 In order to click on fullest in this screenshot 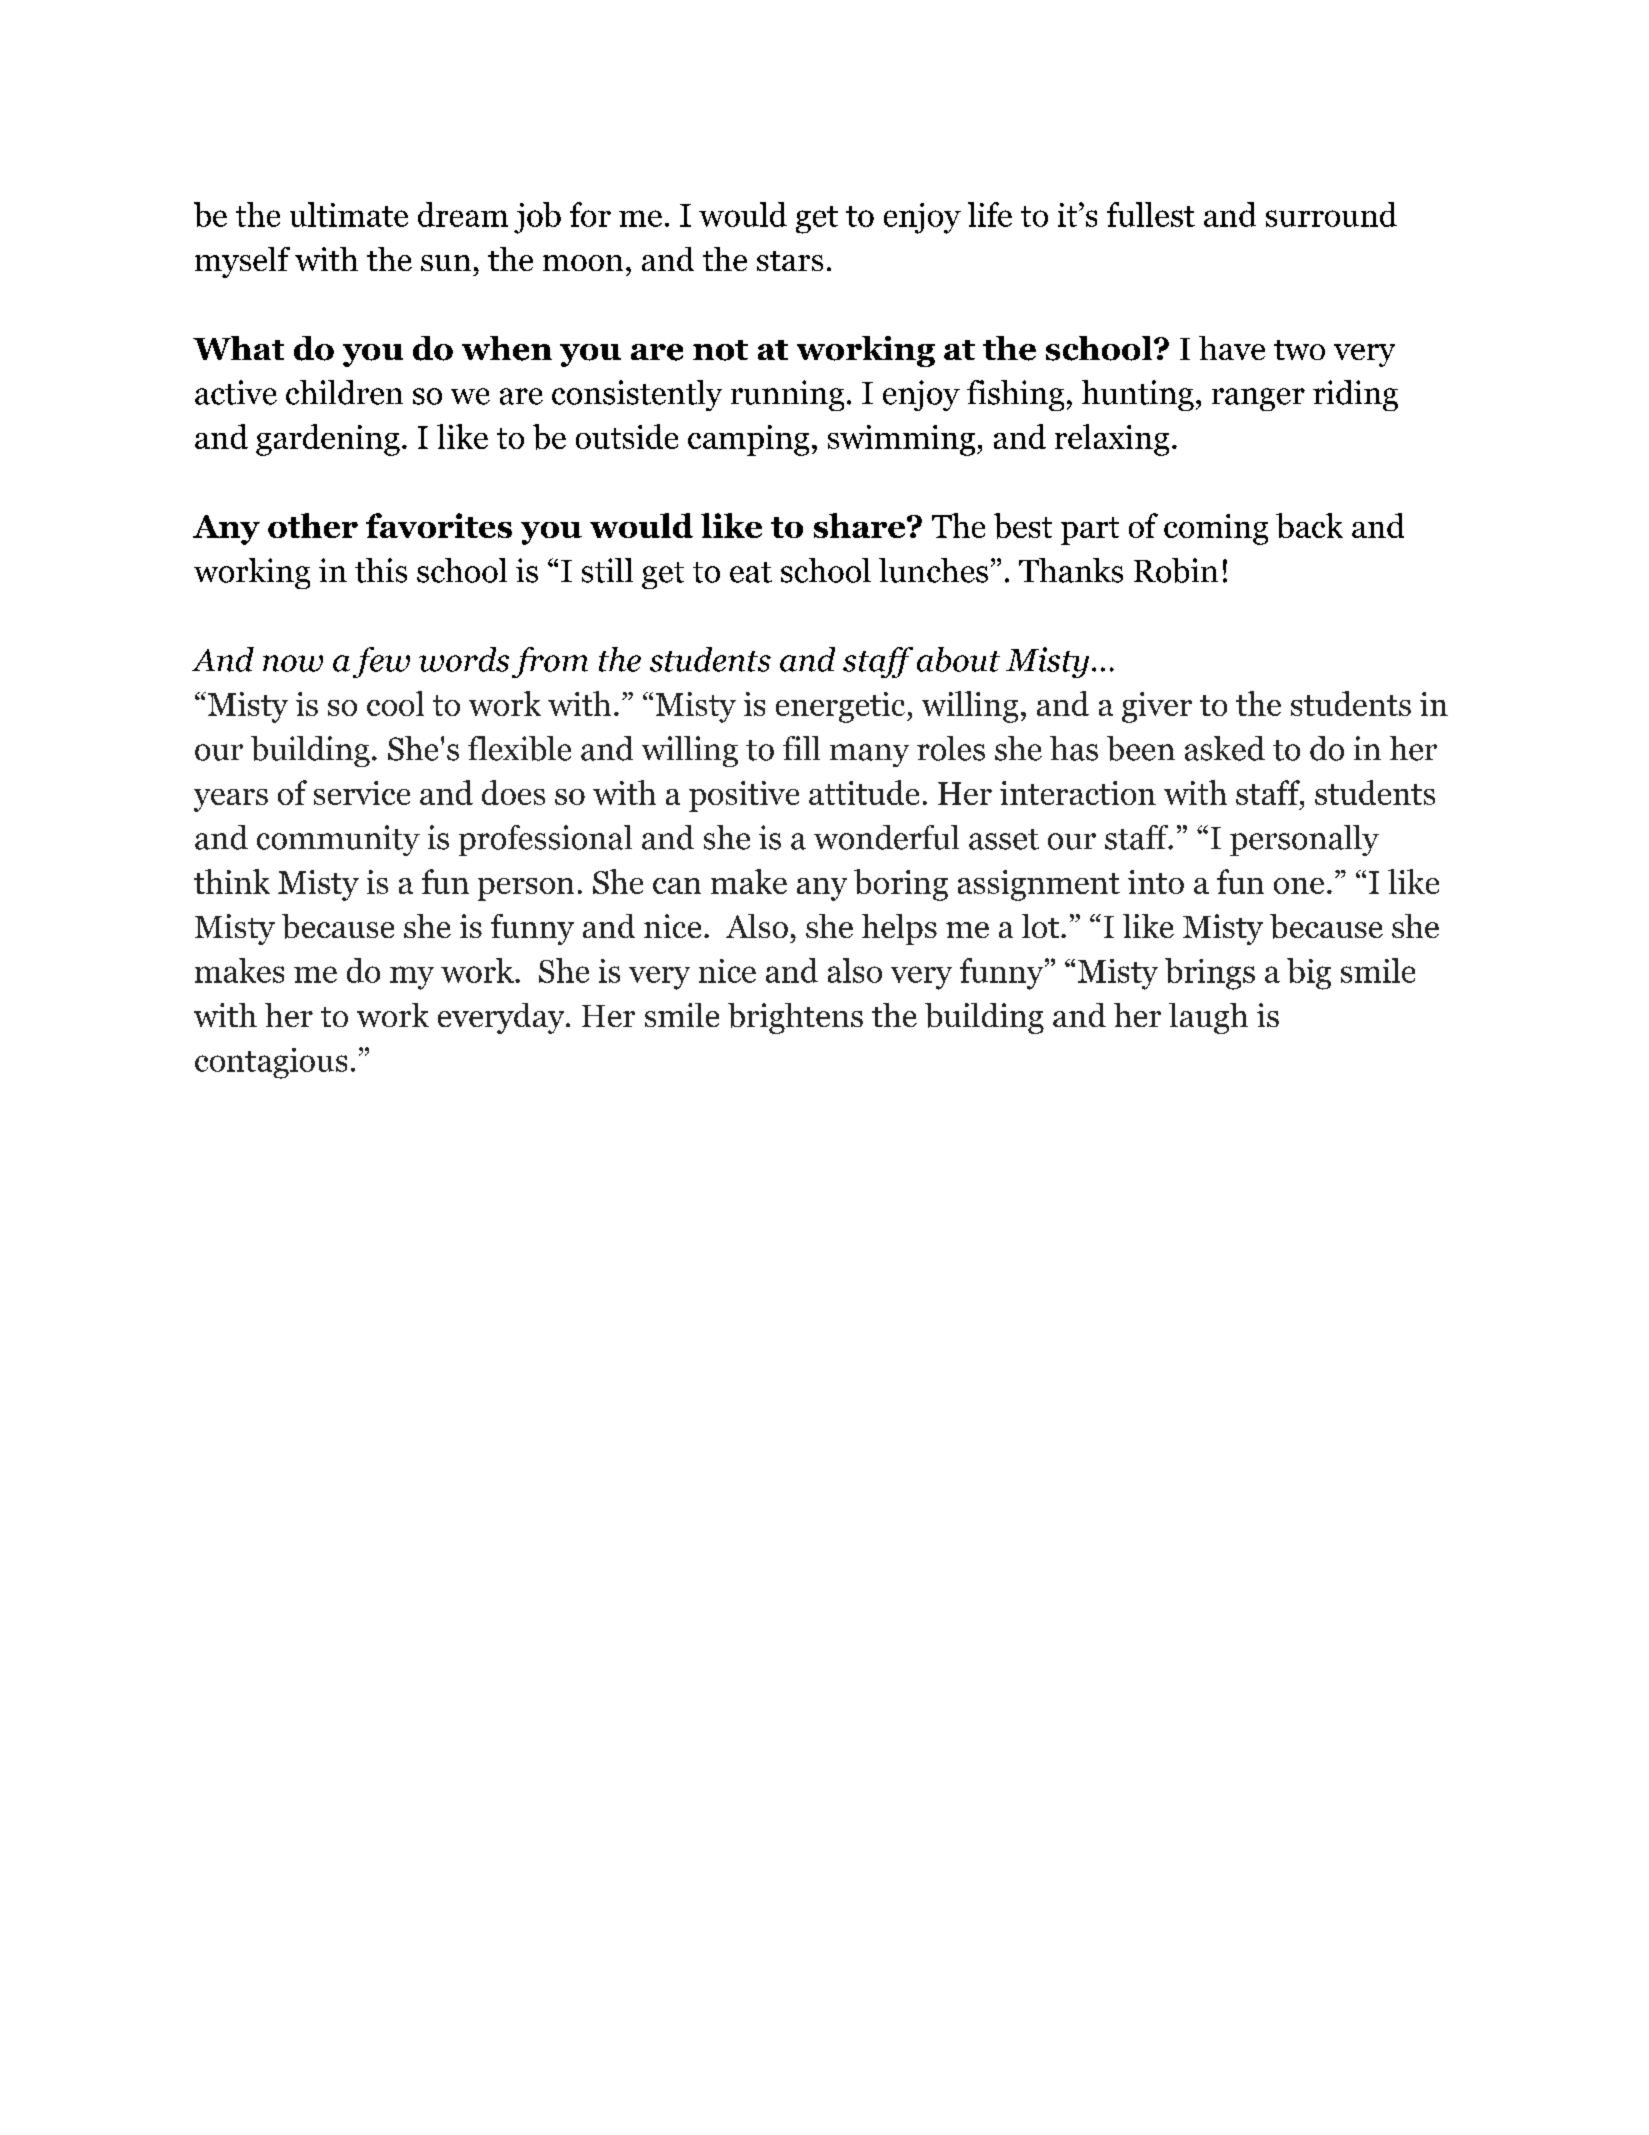, I will do `click(1151, 214)`.
